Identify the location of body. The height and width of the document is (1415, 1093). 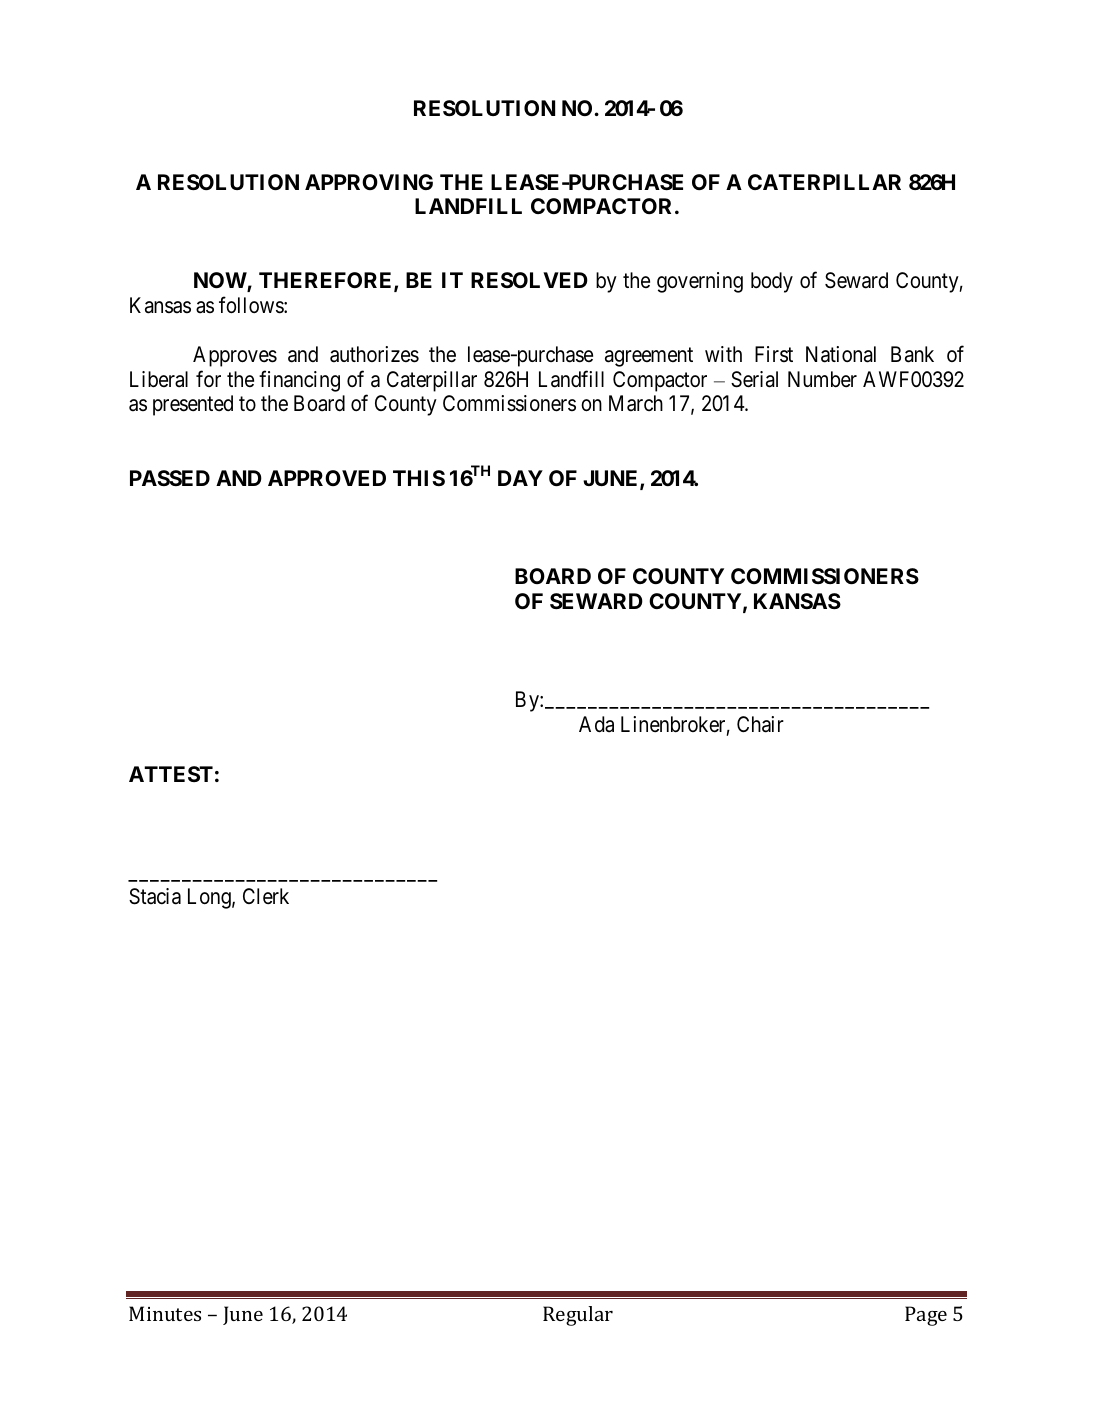
(772, 282).
